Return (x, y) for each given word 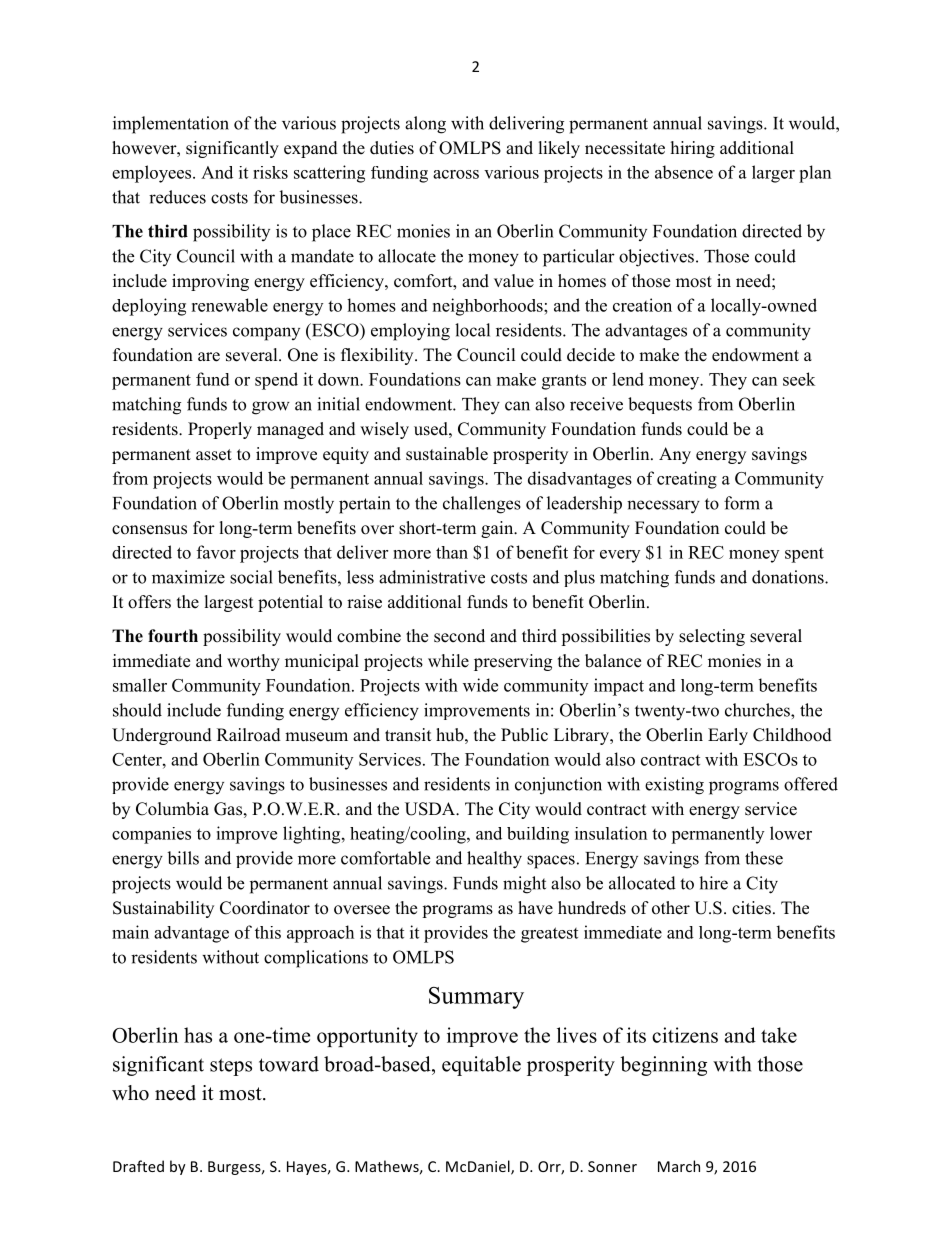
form (742, 503)
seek (799, 379)
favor (216, 552)
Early (728, 736)
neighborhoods (489, 307)
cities (751, 908)
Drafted (138, 1166)
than (452, 552)
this (268, 932)
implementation (171, 125)
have (535, 908)
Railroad (249, 735)
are (209, 357)
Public (524, 735)
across (456, 174)
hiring (693, 149)
